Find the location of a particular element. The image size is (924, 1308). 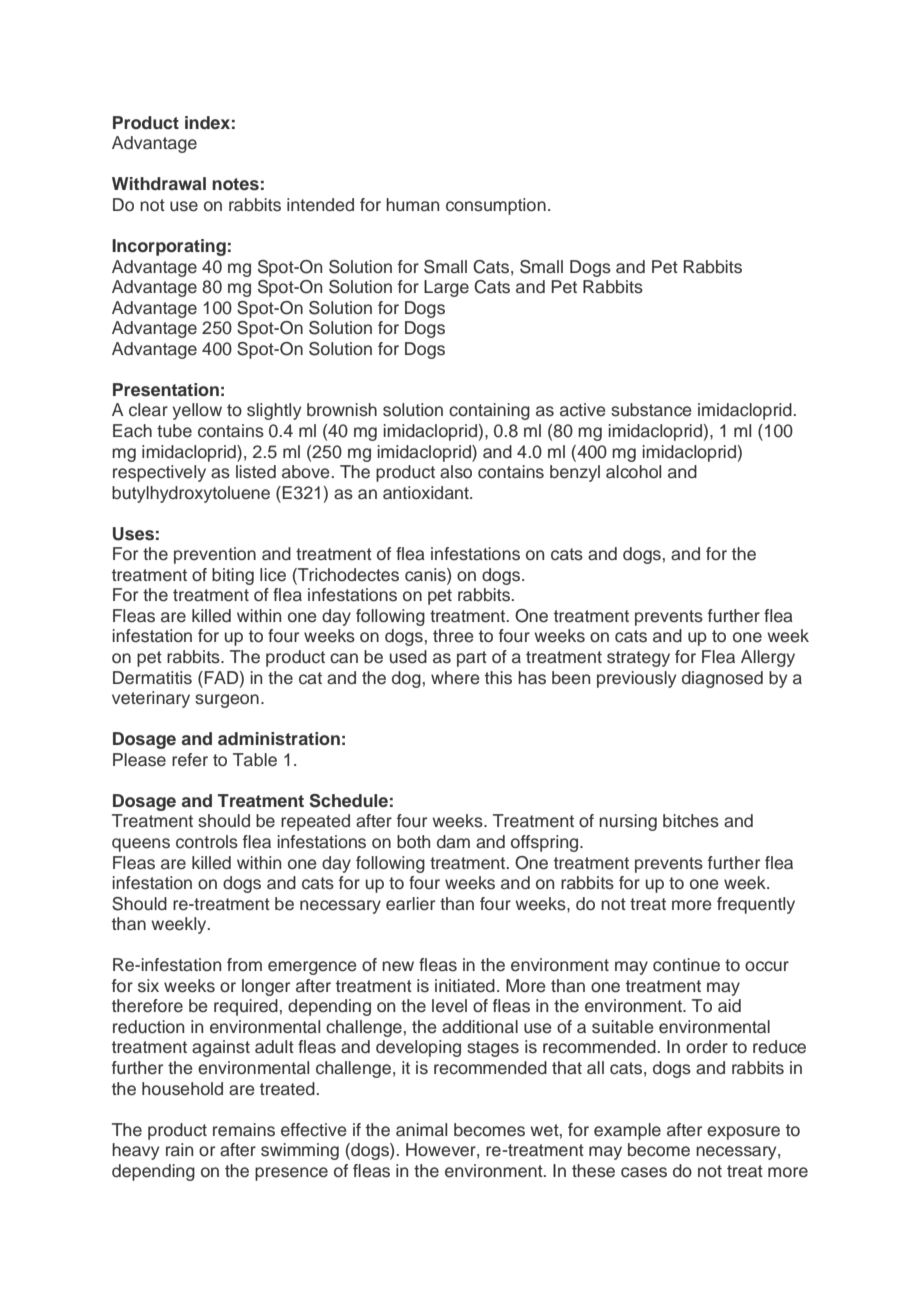

consumption is located at coordinates (496, 206).
